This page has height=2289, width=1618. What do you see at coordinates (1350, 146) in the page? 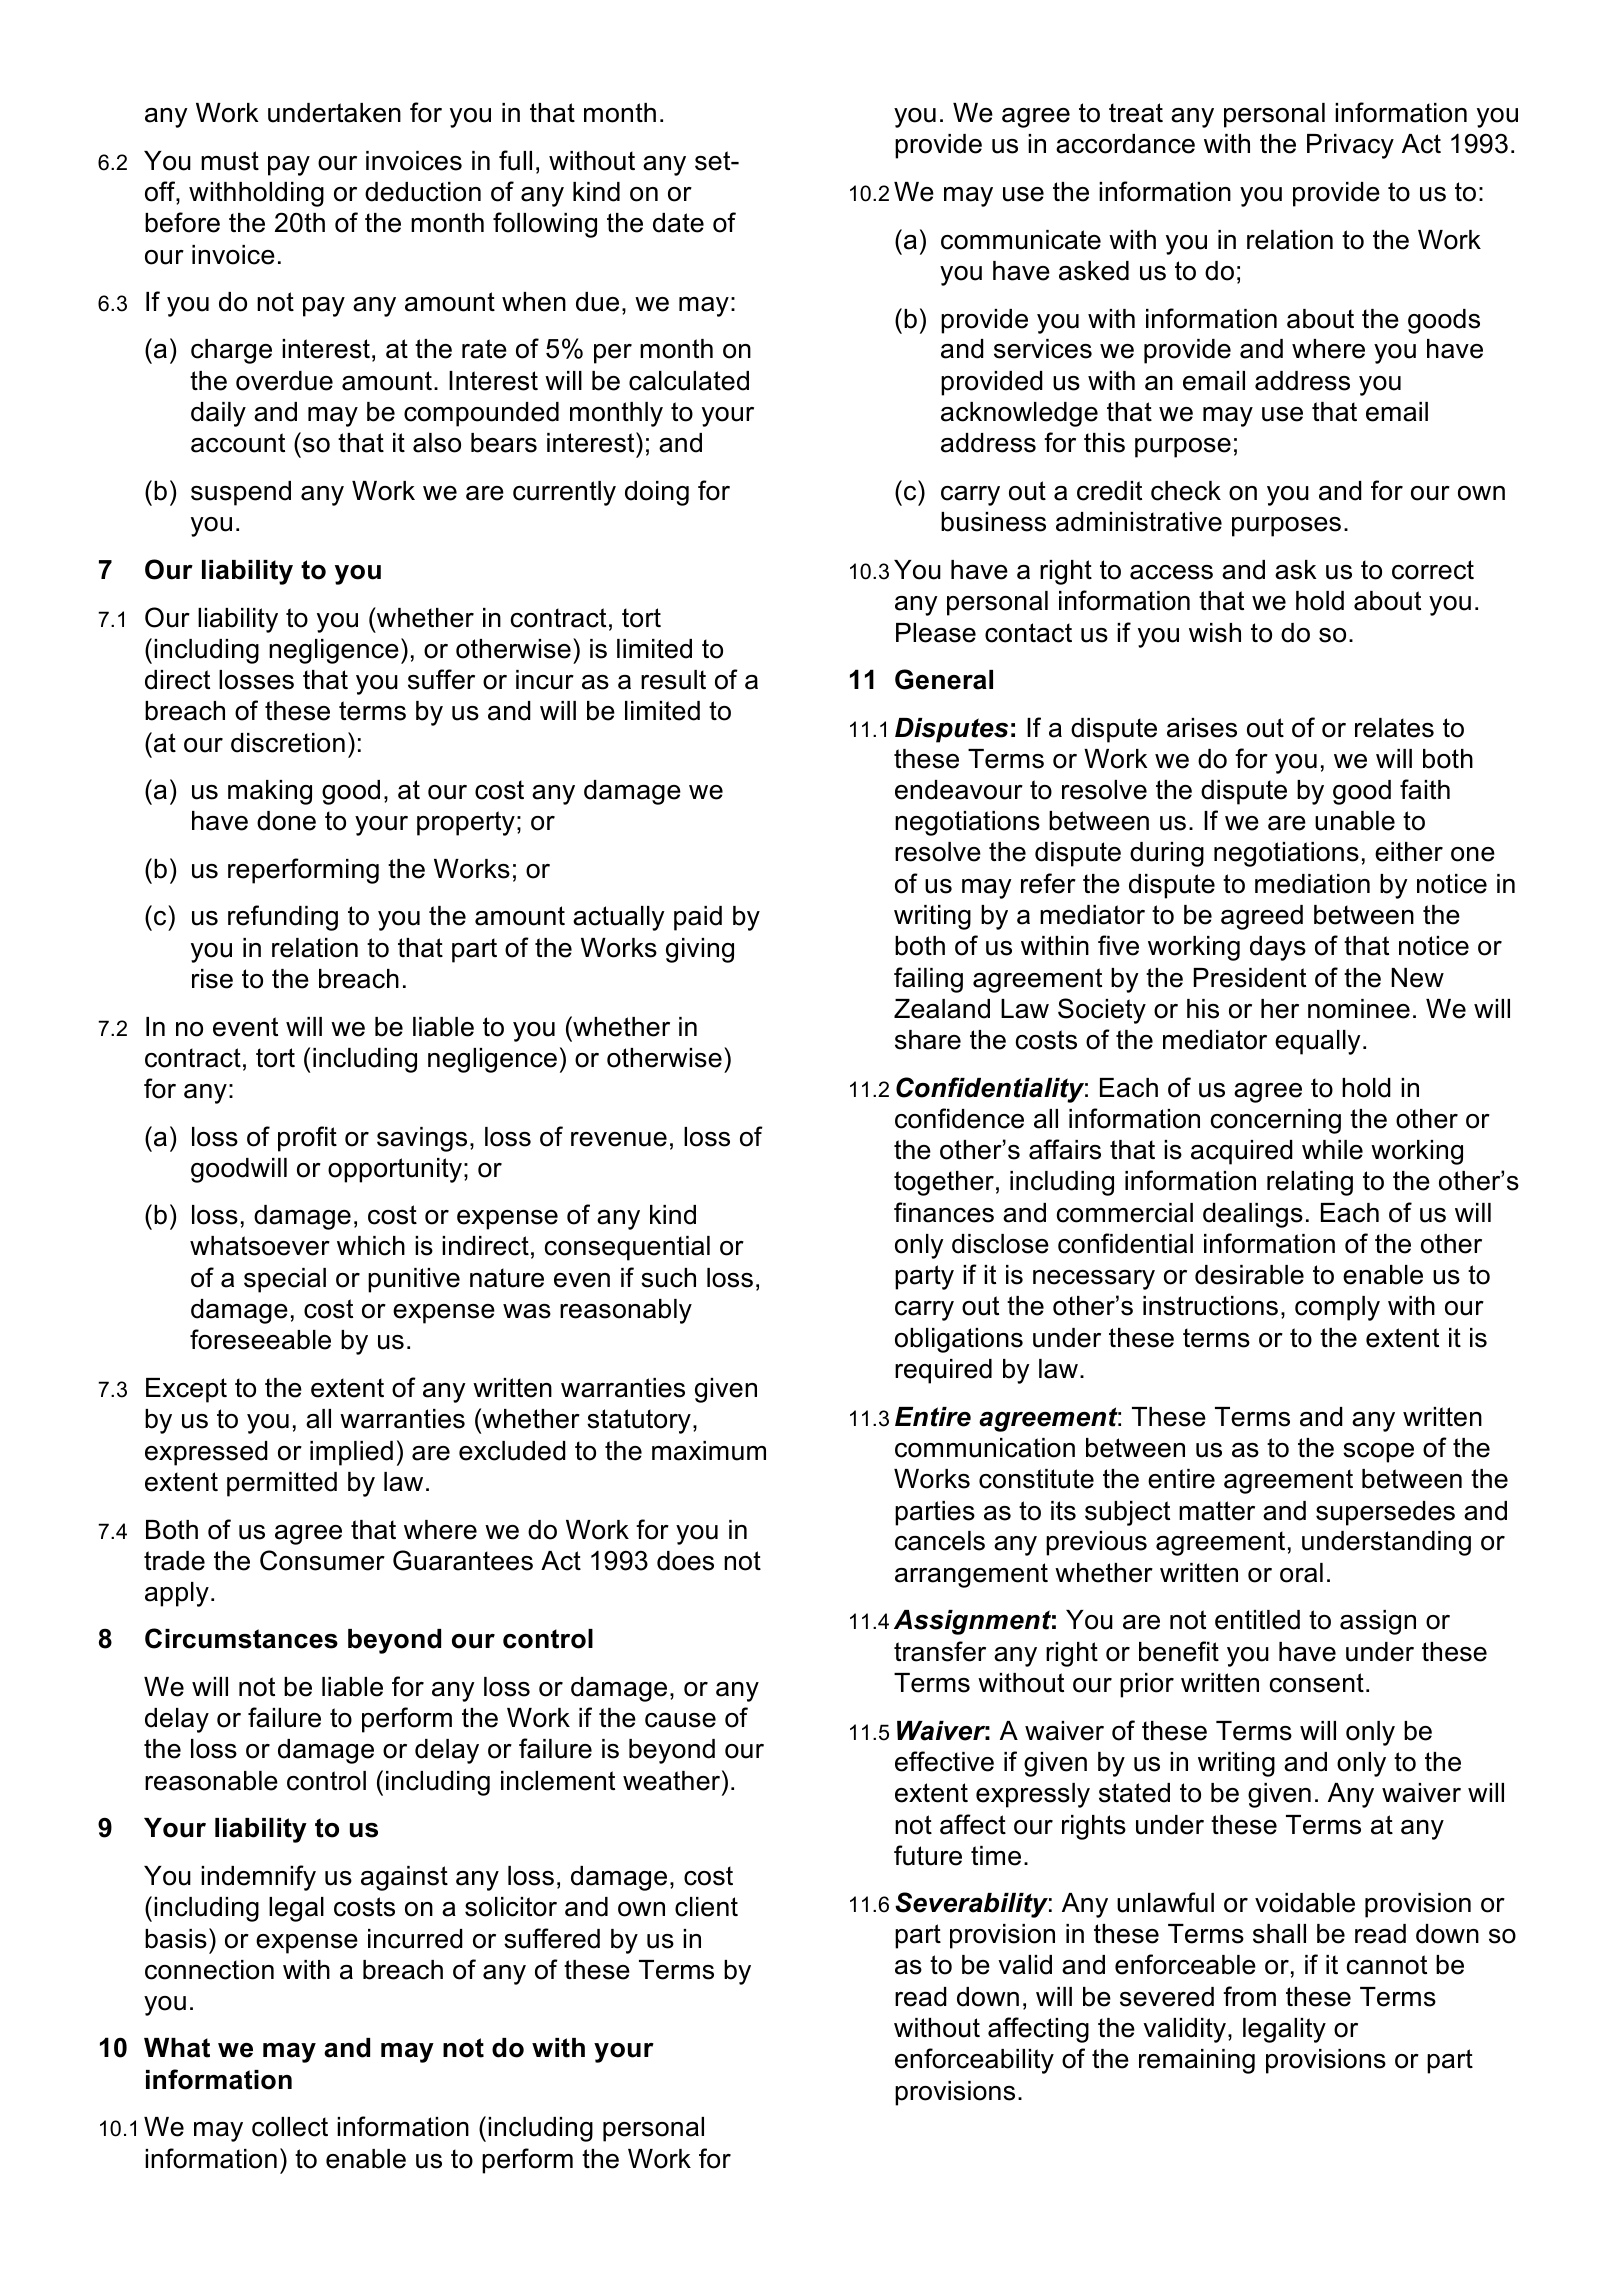
I see `Privacy` at bounding box center [1350, 146].
